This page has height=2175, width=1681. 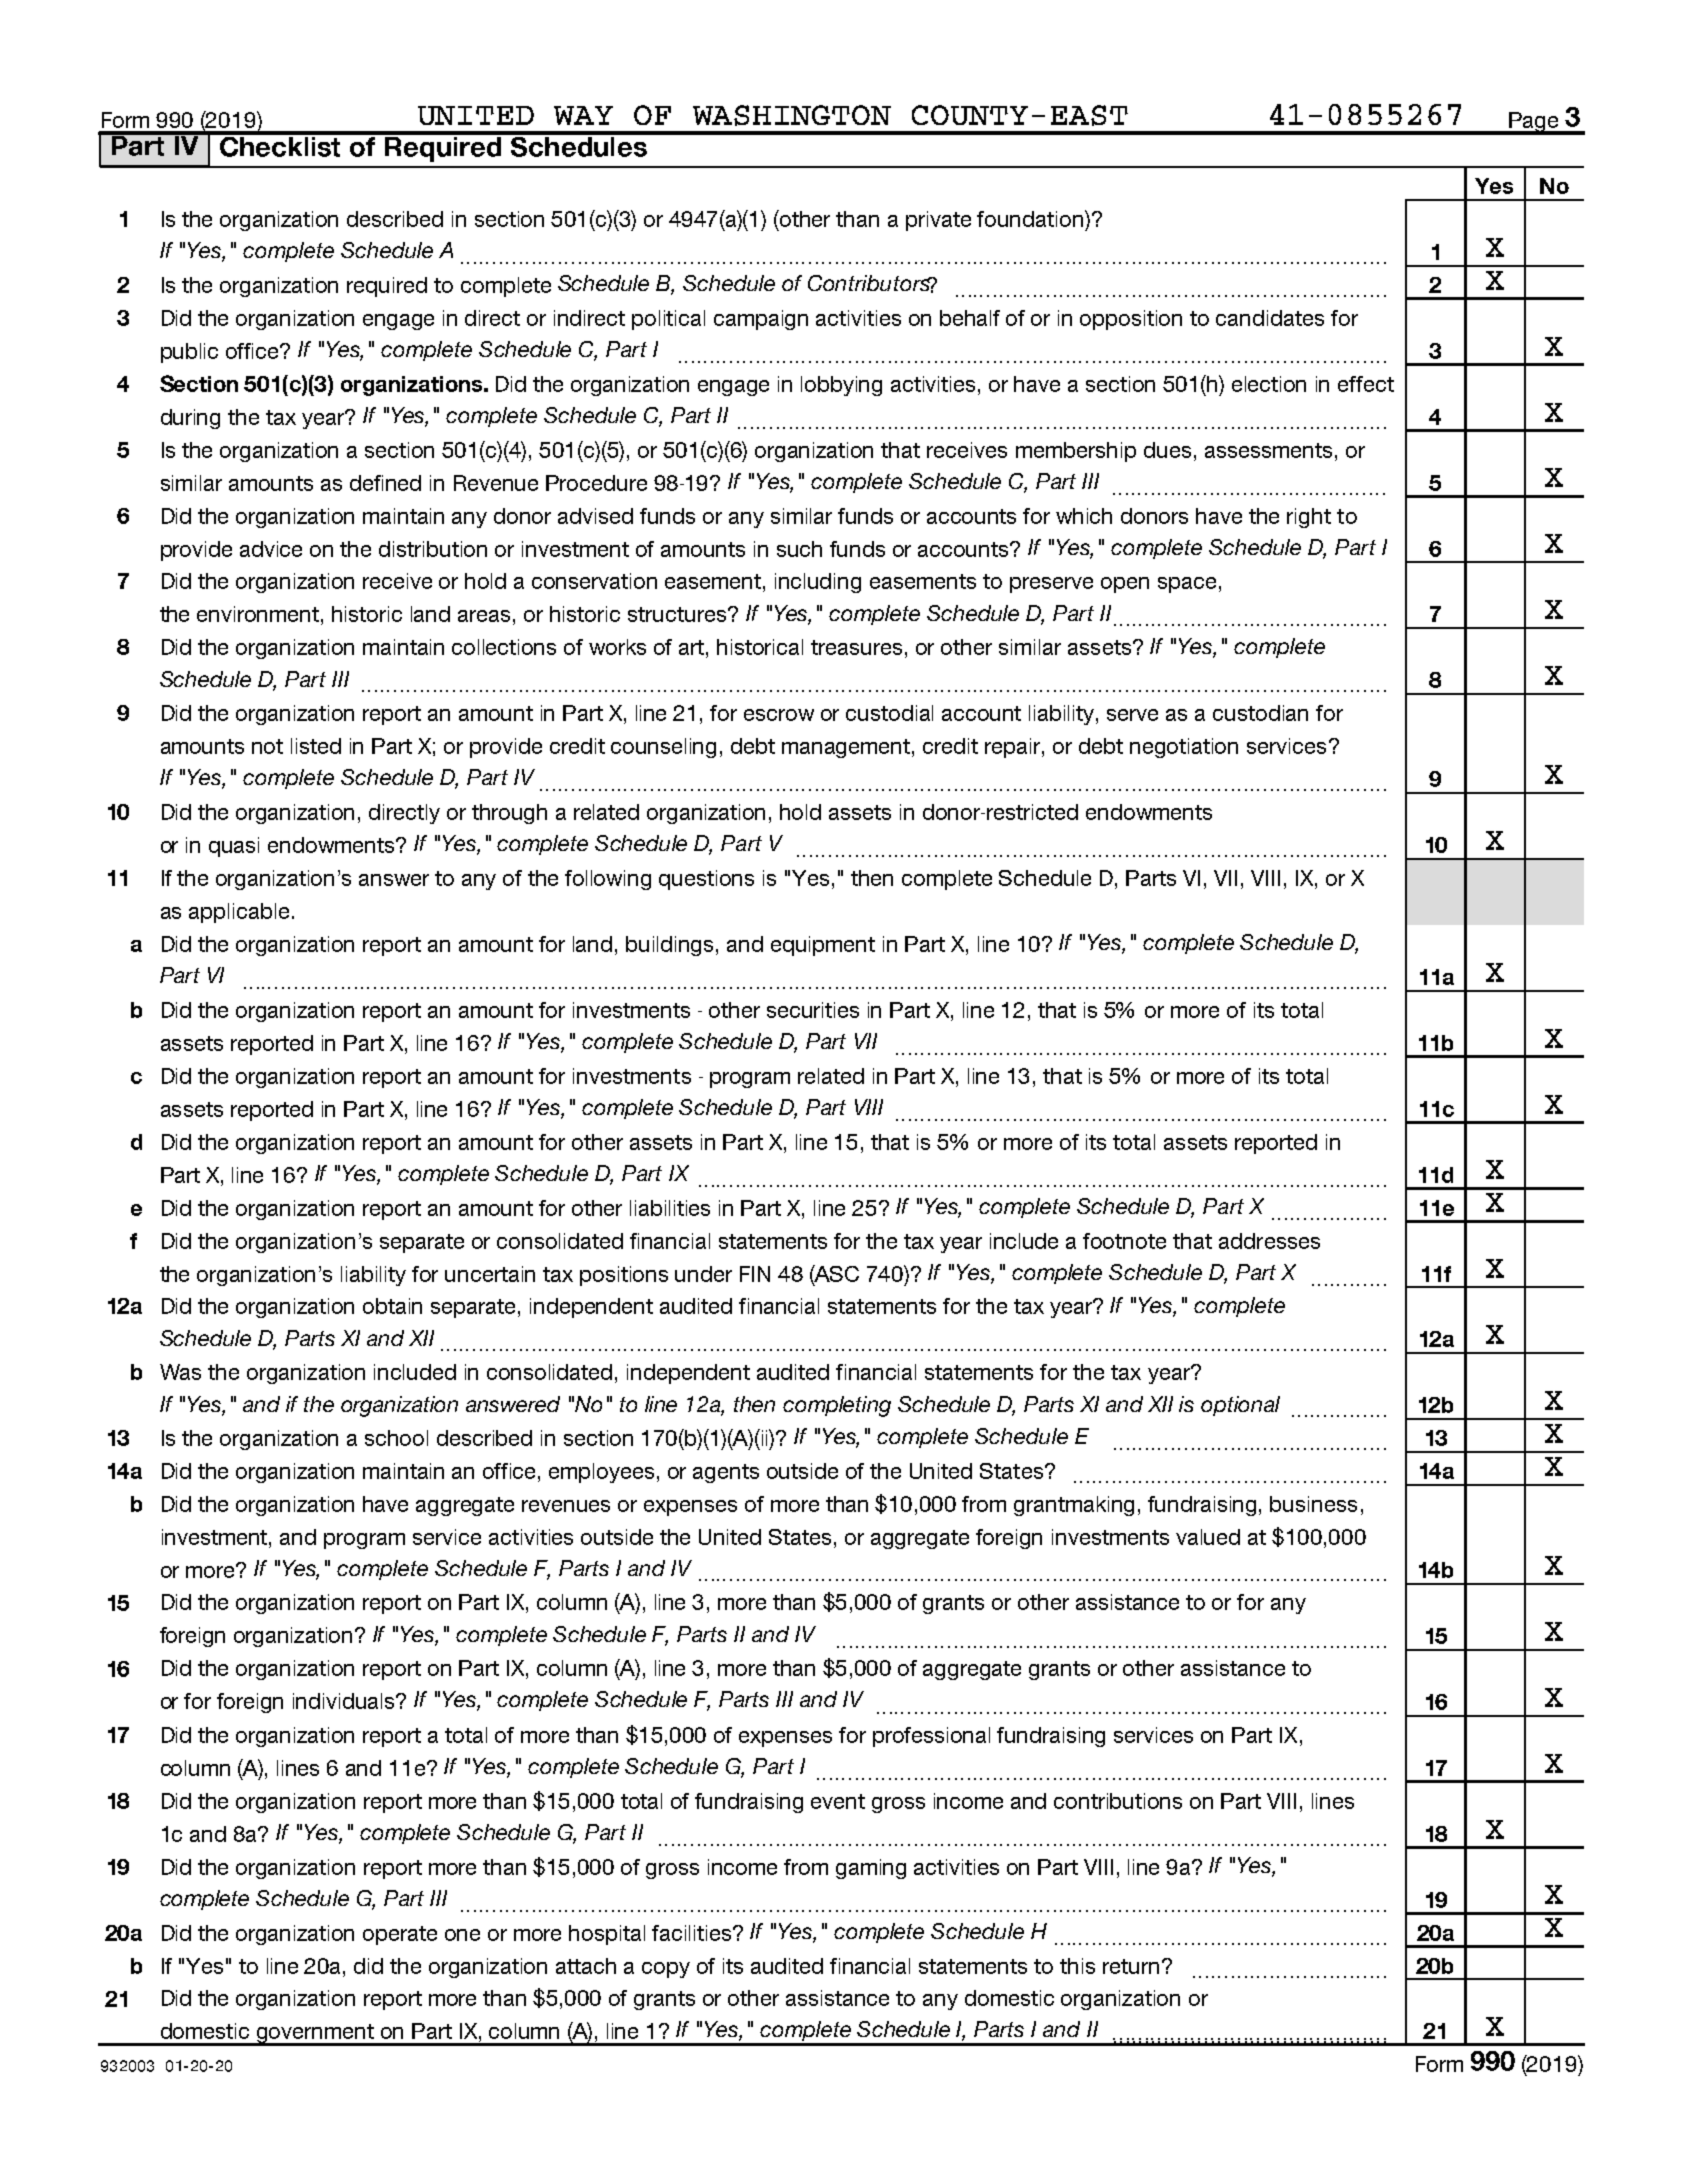 I want to click on applicable, so click(x=239, y=913).
